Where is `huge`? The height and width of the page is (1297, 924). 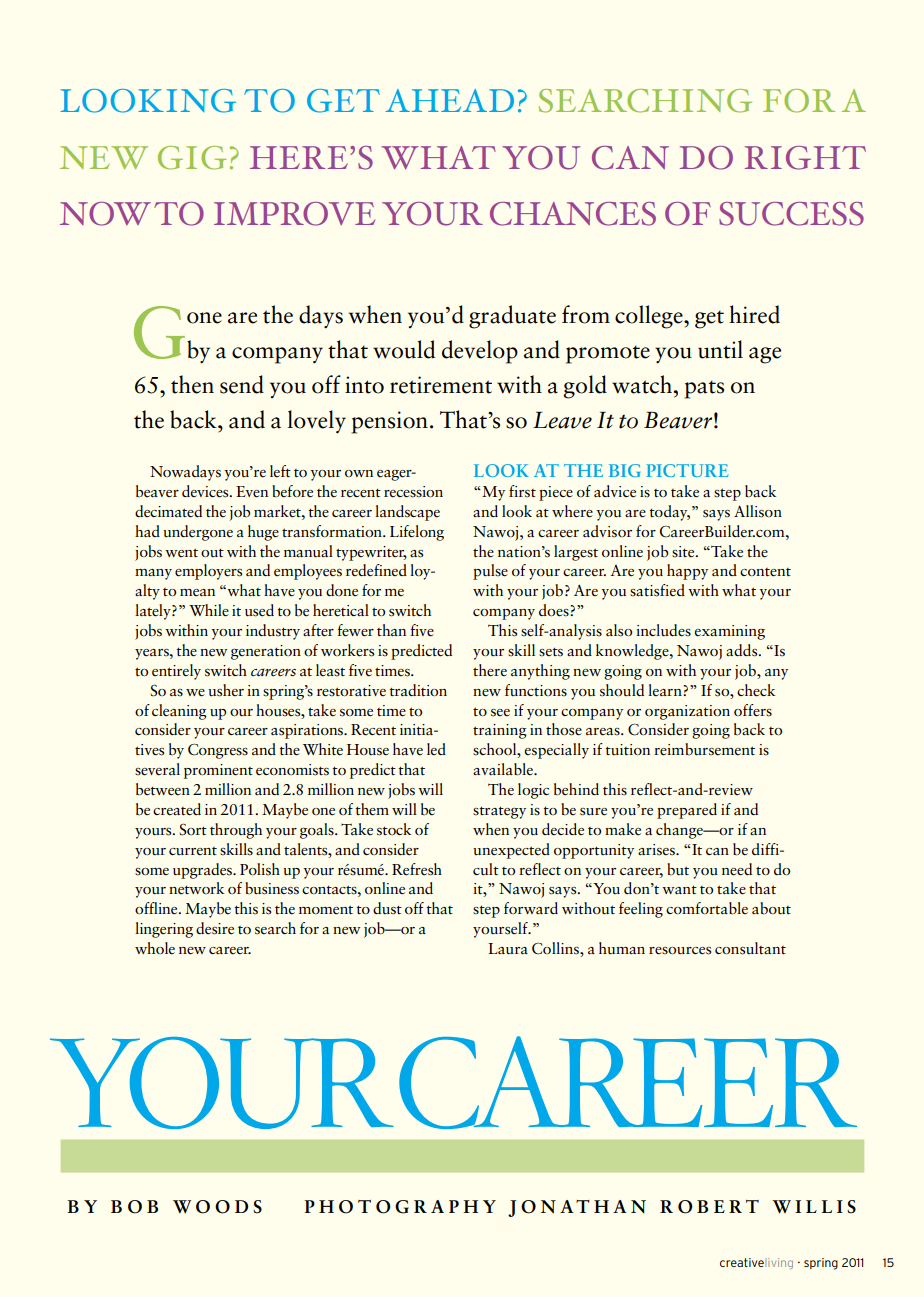
huge is located at coordinates (263, 533).
